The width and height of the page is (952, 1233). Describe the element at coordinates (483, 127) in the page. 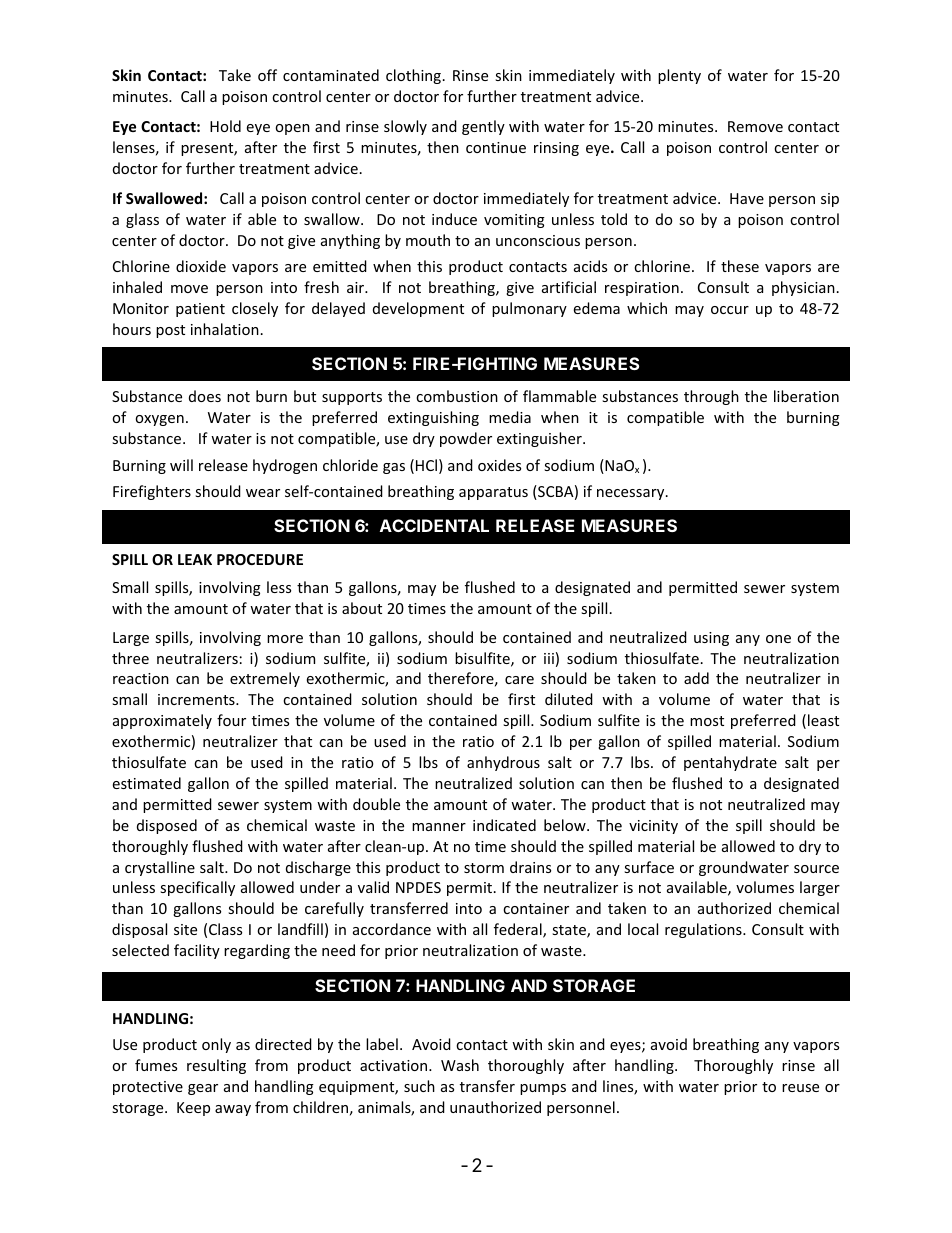

I see `gently` at that location.
